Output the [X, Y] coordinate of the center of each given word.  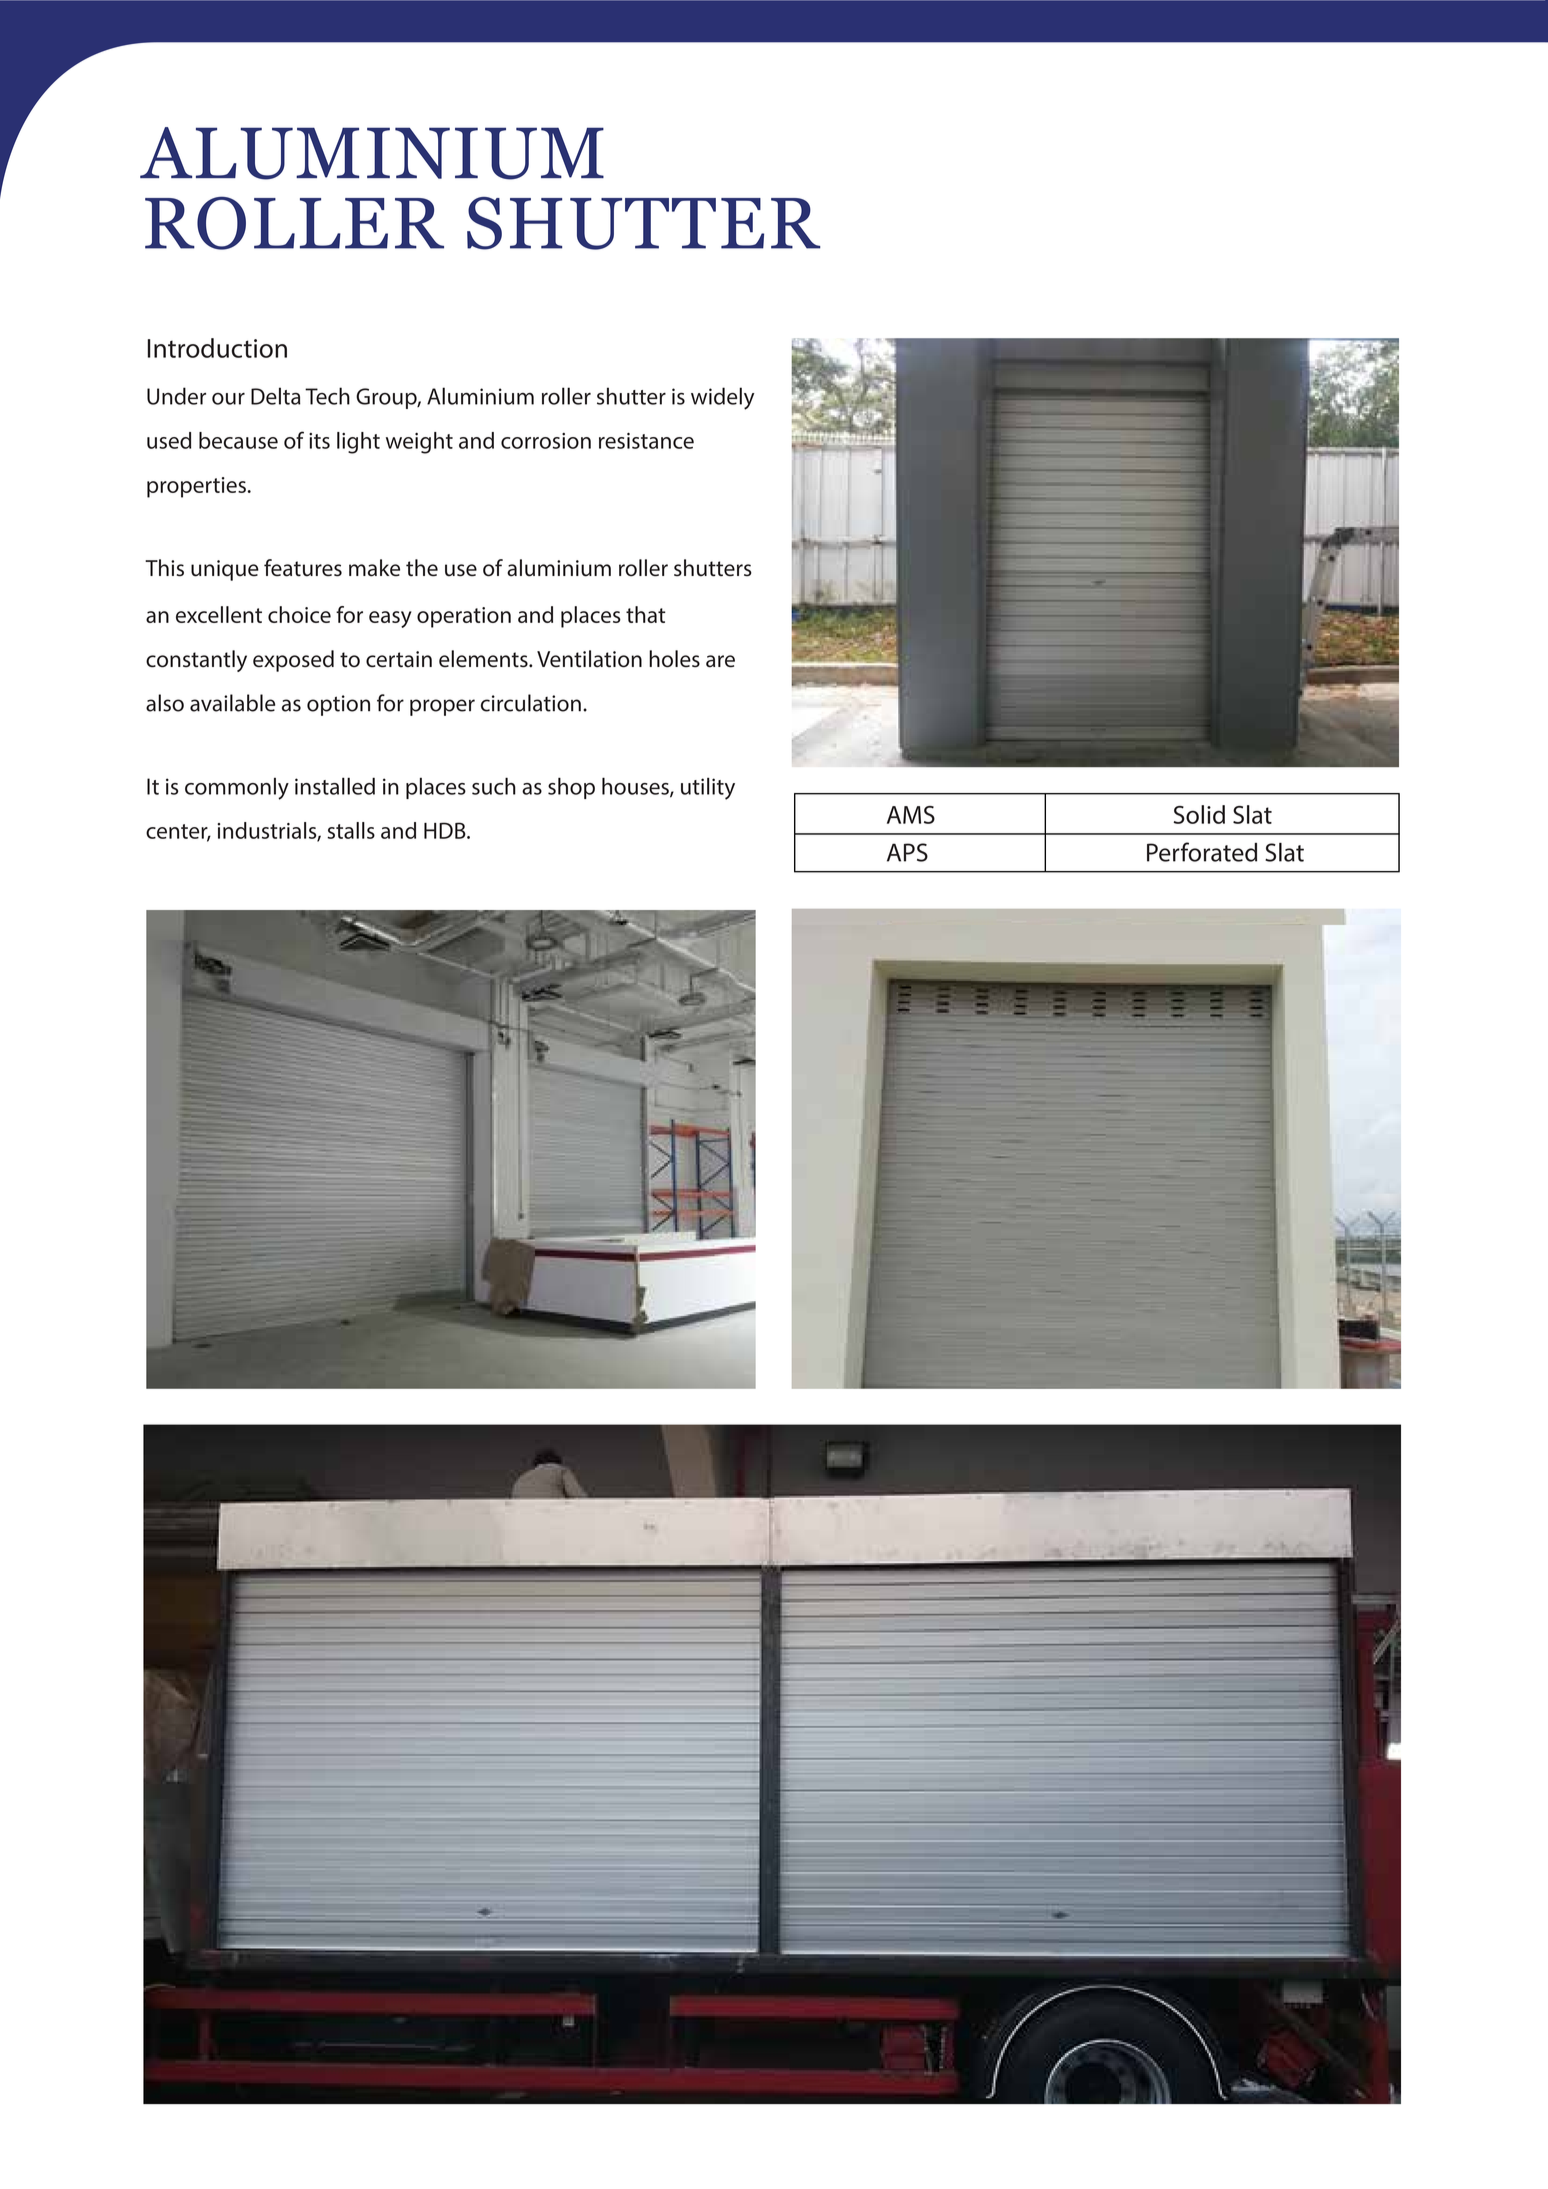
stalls [351, 830]
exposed [293, 661]
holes [674, 659]
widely [722, 398]
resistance [646, 441]
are [720, 661]
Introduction [217, 348]
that [646, 614]
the [422, 568]
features [303, 568]
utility [708, 789]
